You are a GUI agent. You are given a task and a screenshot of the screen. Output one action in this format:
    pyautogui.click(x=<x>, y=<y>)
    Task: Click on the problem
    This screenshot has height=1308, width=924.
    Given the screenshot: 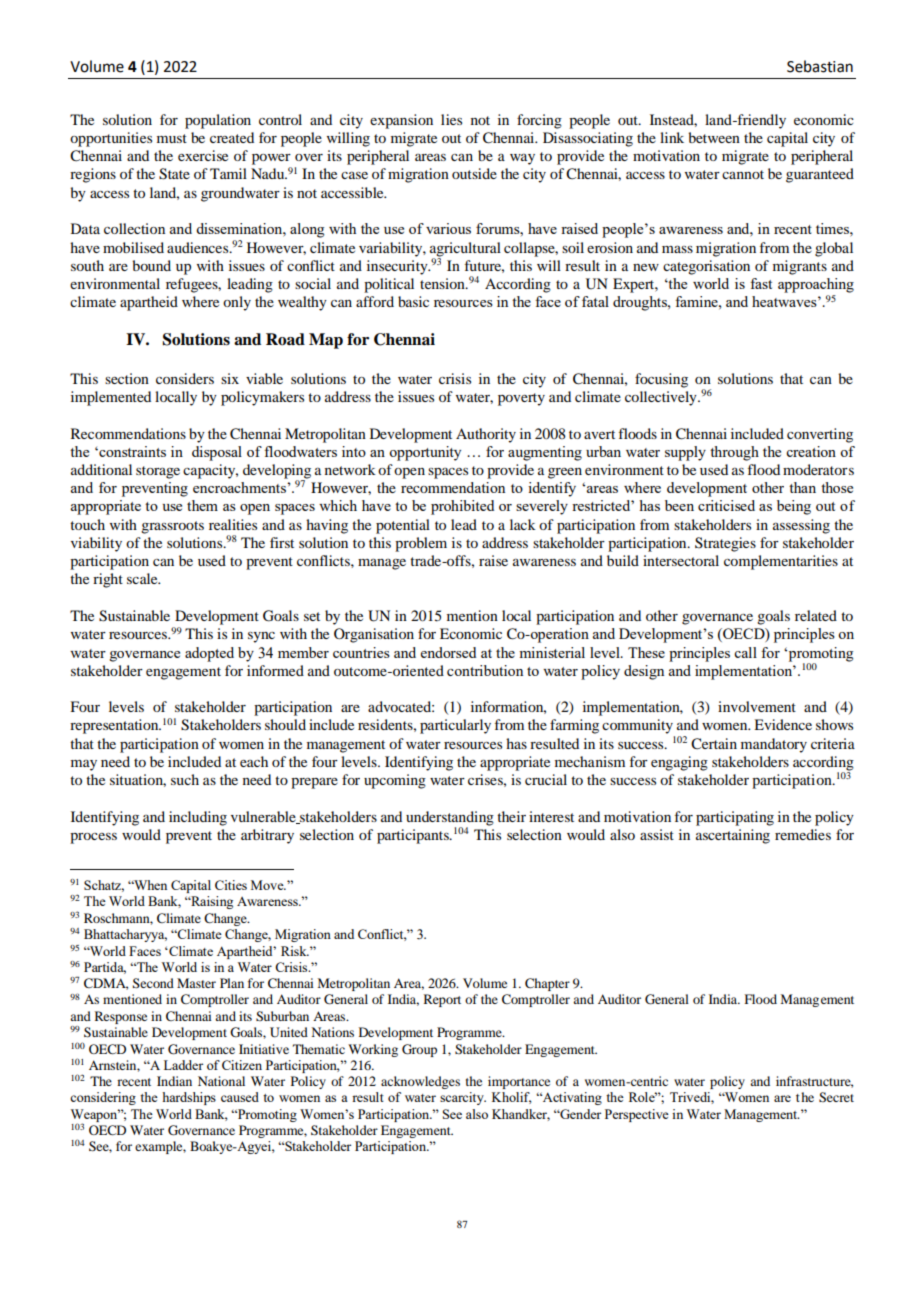 What is the action you would take?
    pyautogui.click(x=421, y=544)
